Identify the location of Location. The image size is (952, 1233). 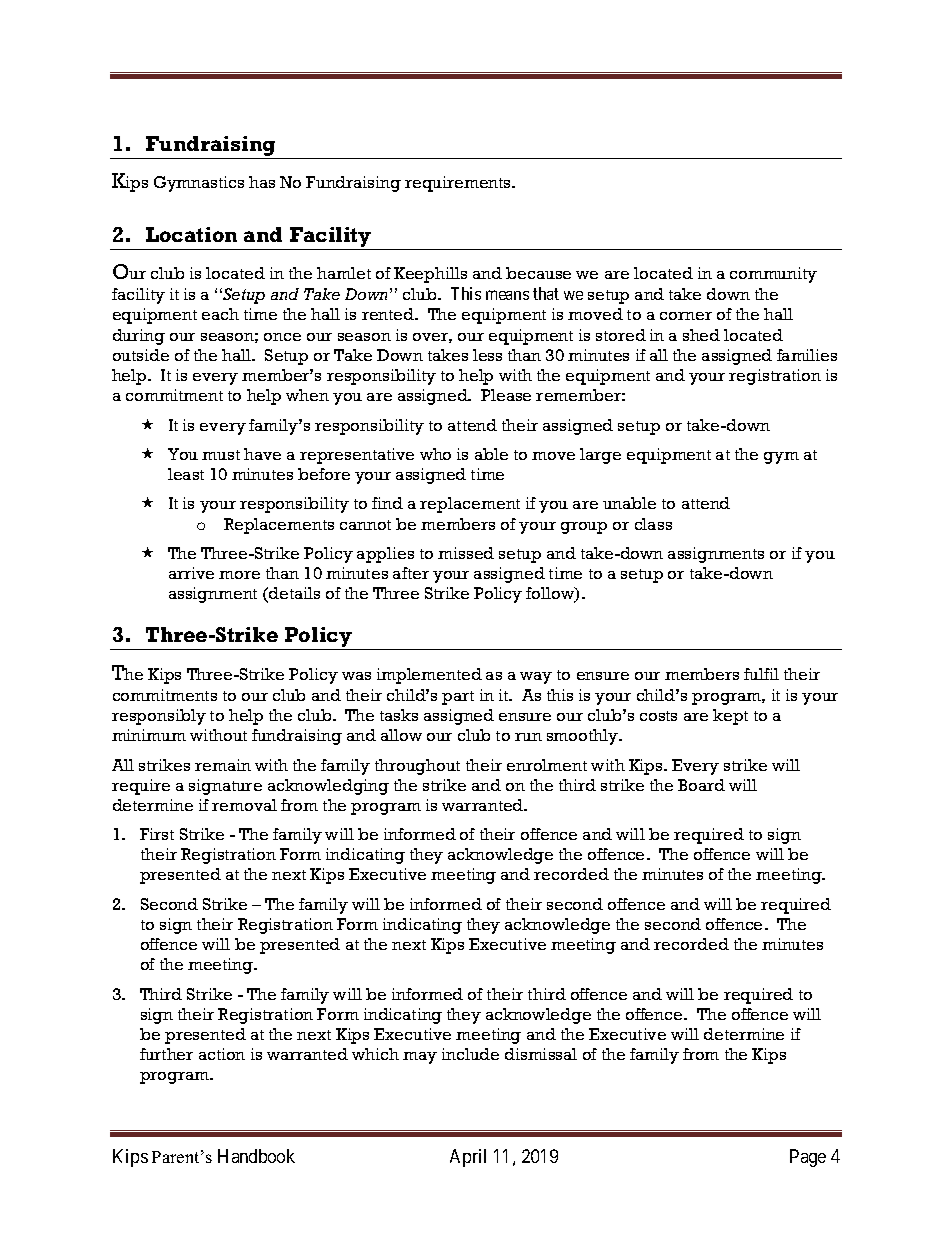
(191, 234).
